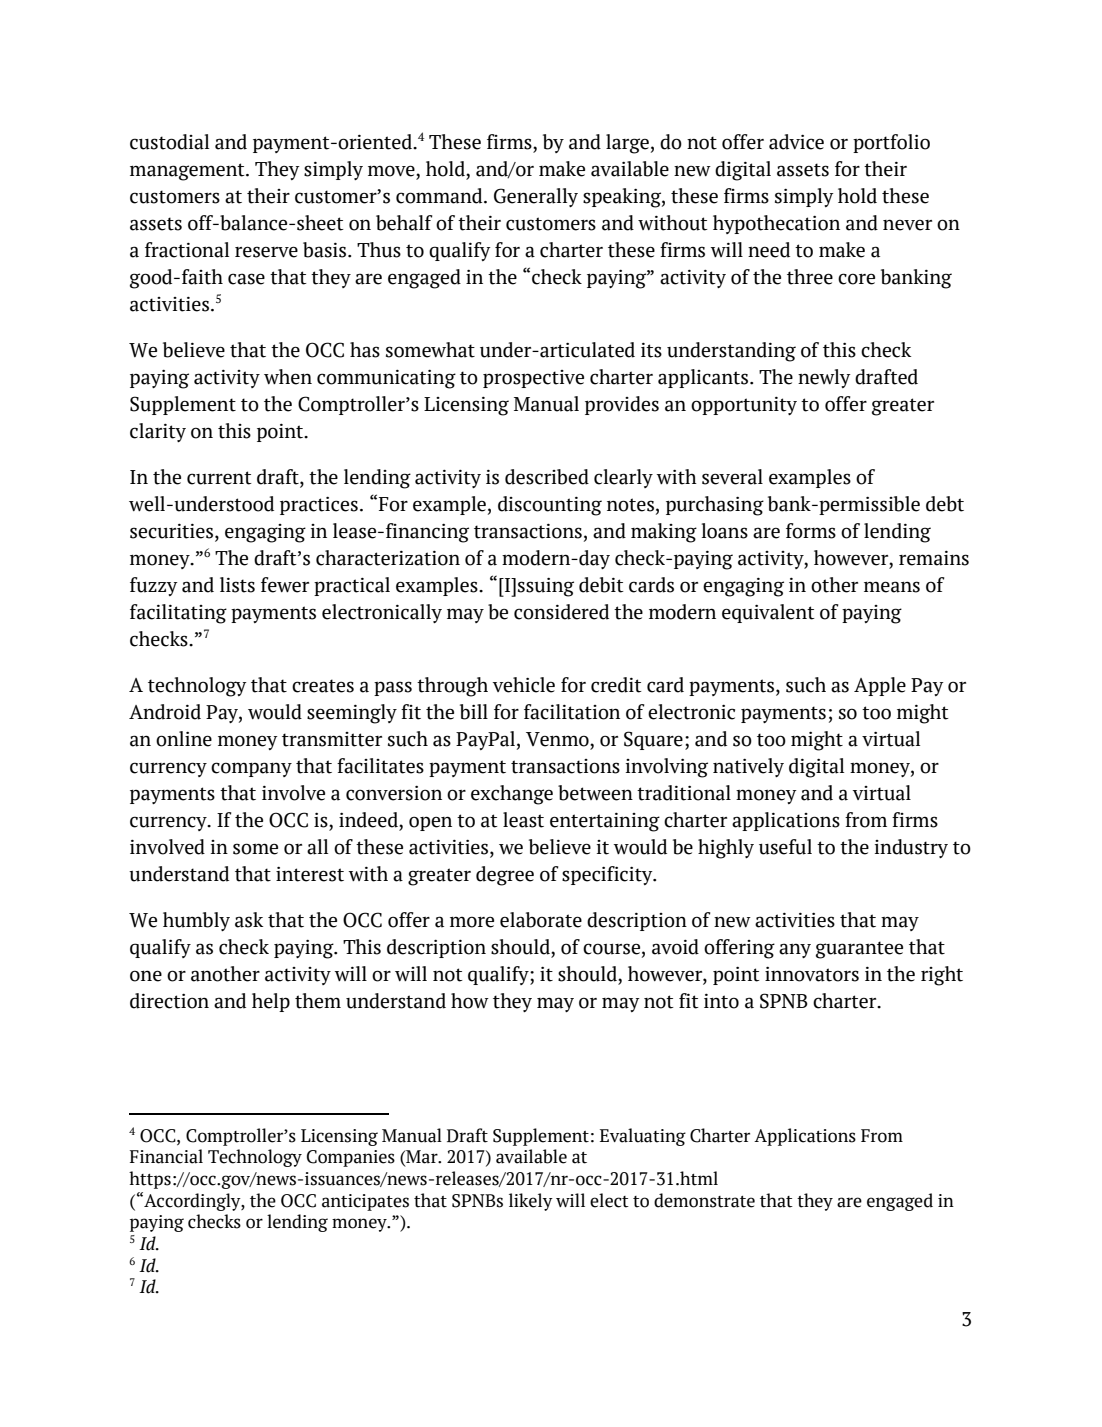 This screenshot has width=1102, height=1427. What do you see at coordinates (531, 1202) in the screenshot?
I see `likely` at bounding box center [531, 1202].
